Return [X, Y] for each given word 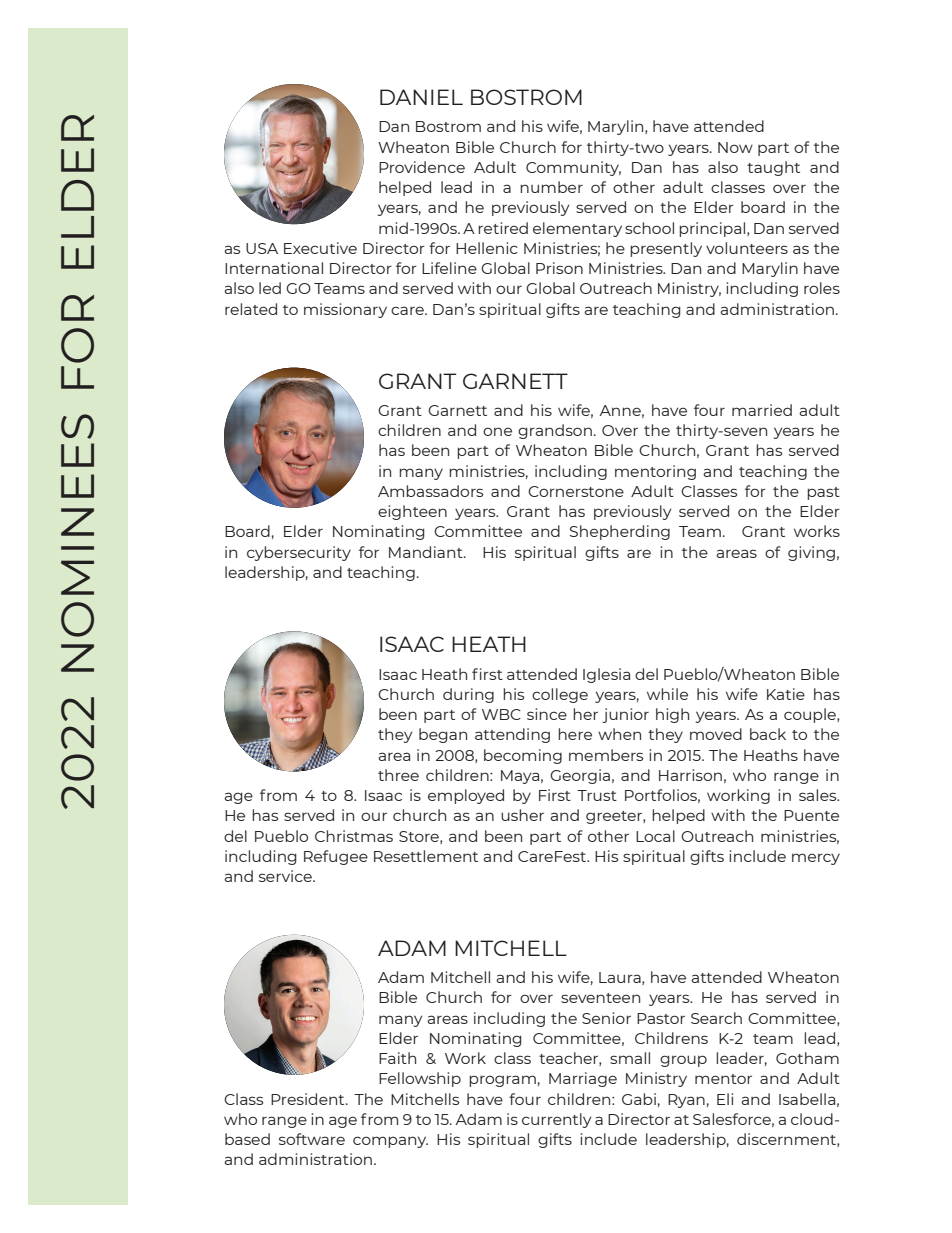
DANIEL [421, 97]
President [309, 1099]
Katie [786, 694]
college [560, 695]
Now [735, 147]
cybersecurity [299, 553]
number [551, 187]
